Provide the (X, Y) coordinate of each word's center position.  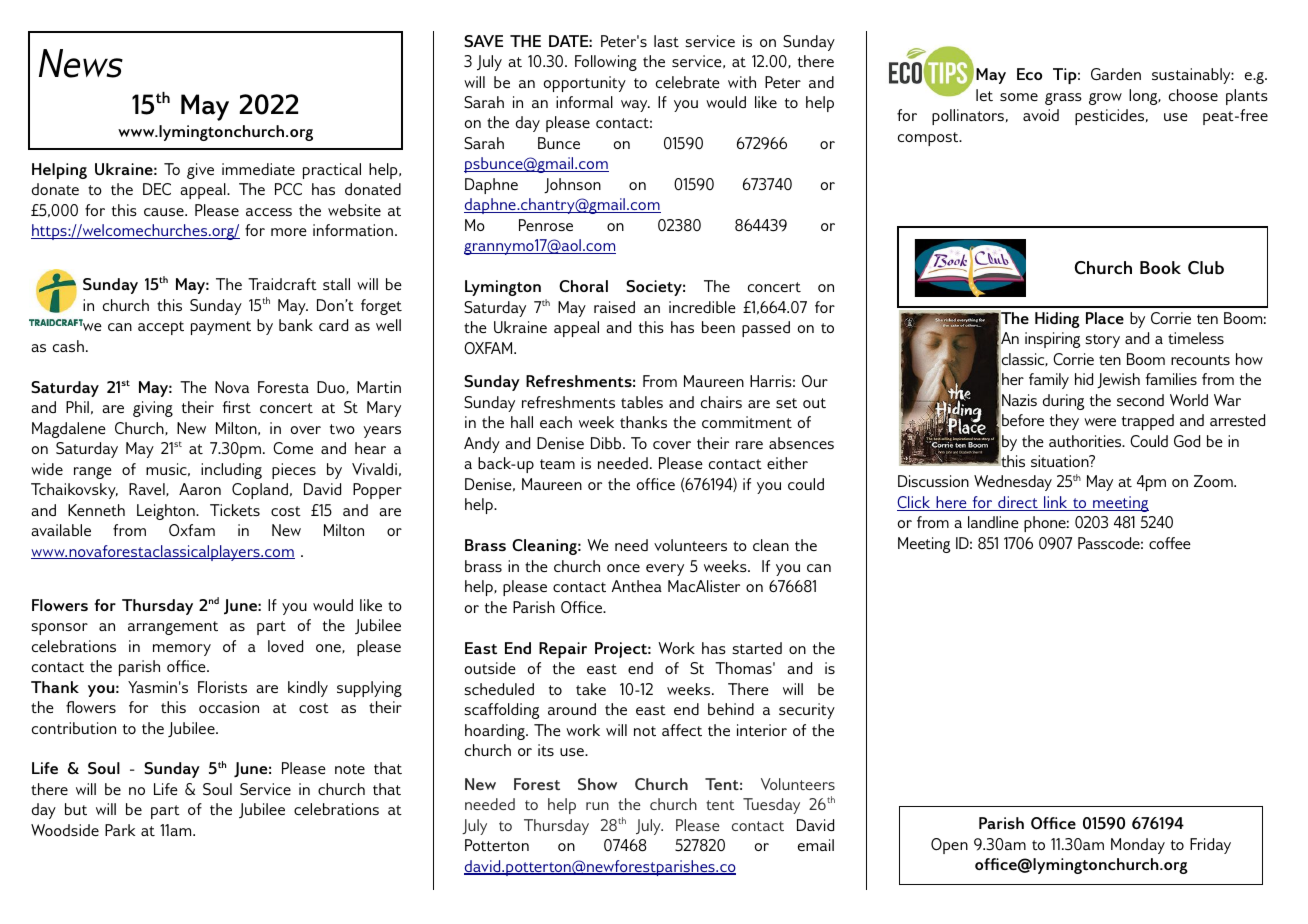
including (231, 471)
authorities (1086, 441)
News (81, 63)
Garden (1116, 74)
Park (120, 830)
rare (749, 445)
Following (606, 63)
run (597, 806)
